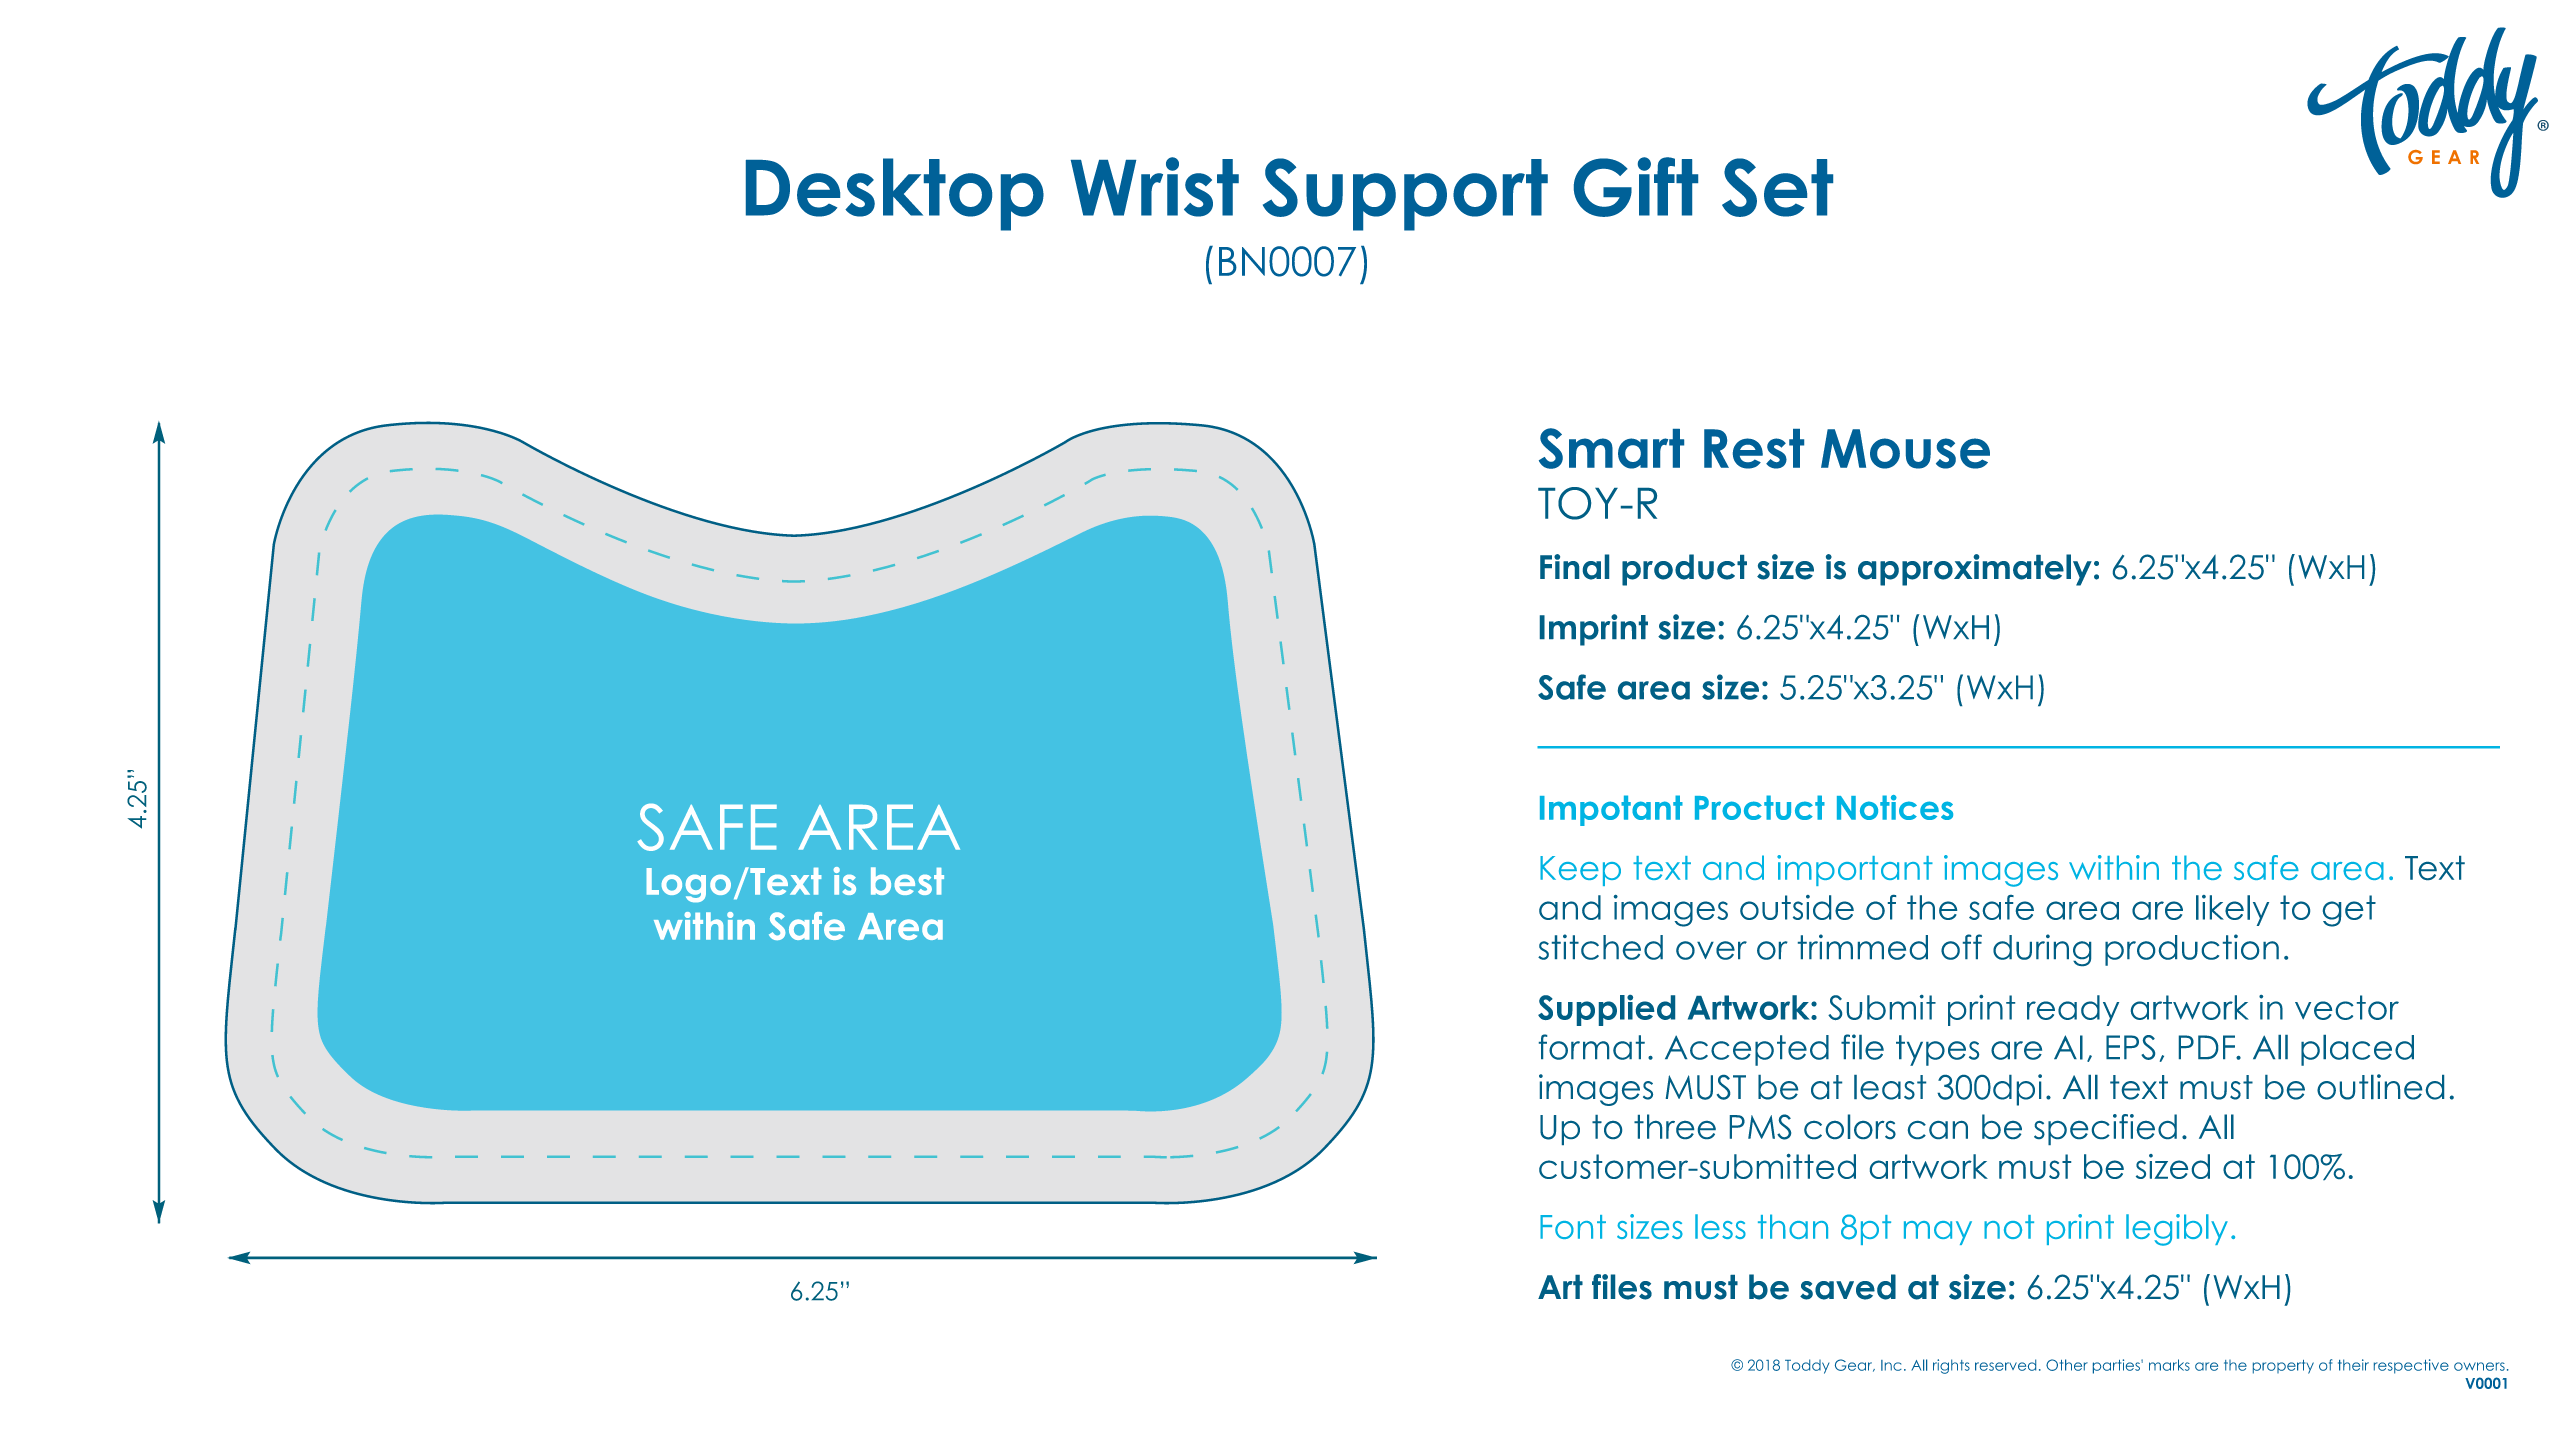 This page has height=1439, width=2573. What do you see at coordinates (1807, 1366) in the page?
I see `Toddy` at bounding box center [1807, 1366].
